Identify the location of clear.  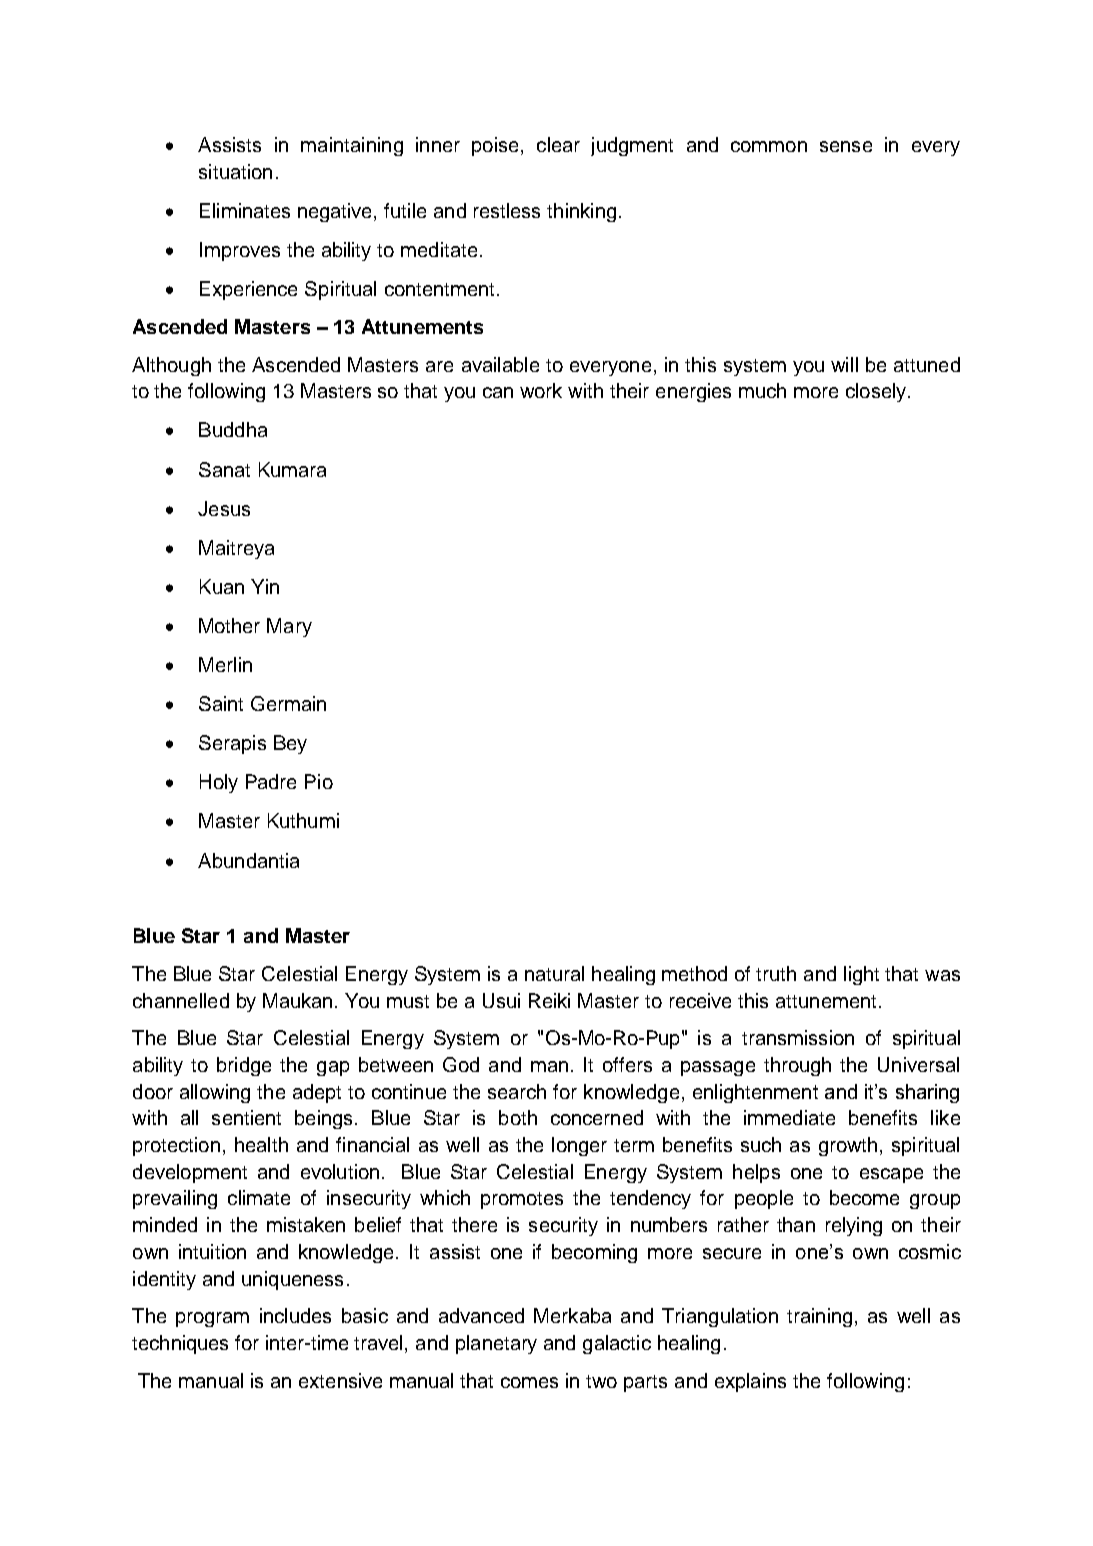
(558, 144).
